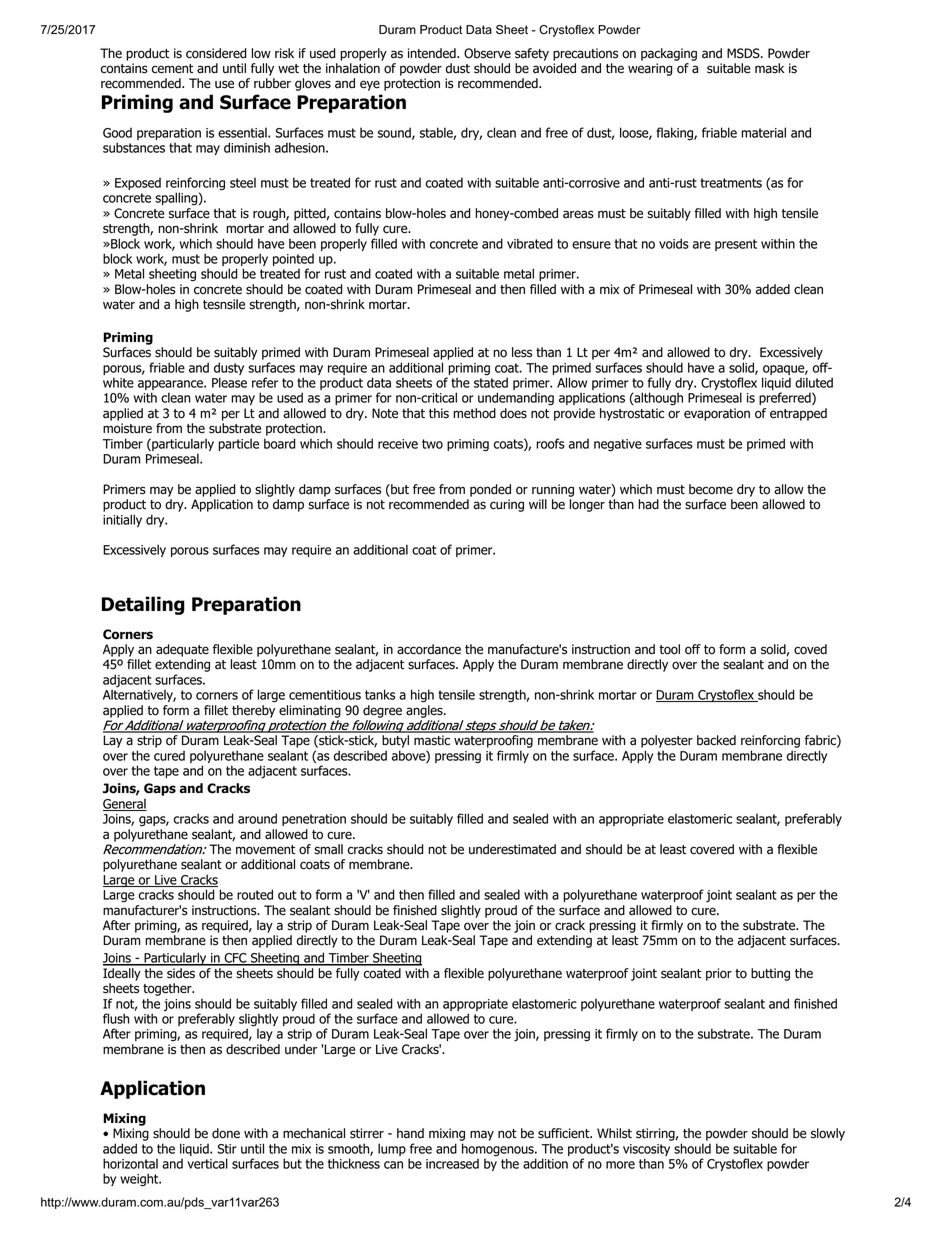  I want to click on increased, so click(452, 1163).
